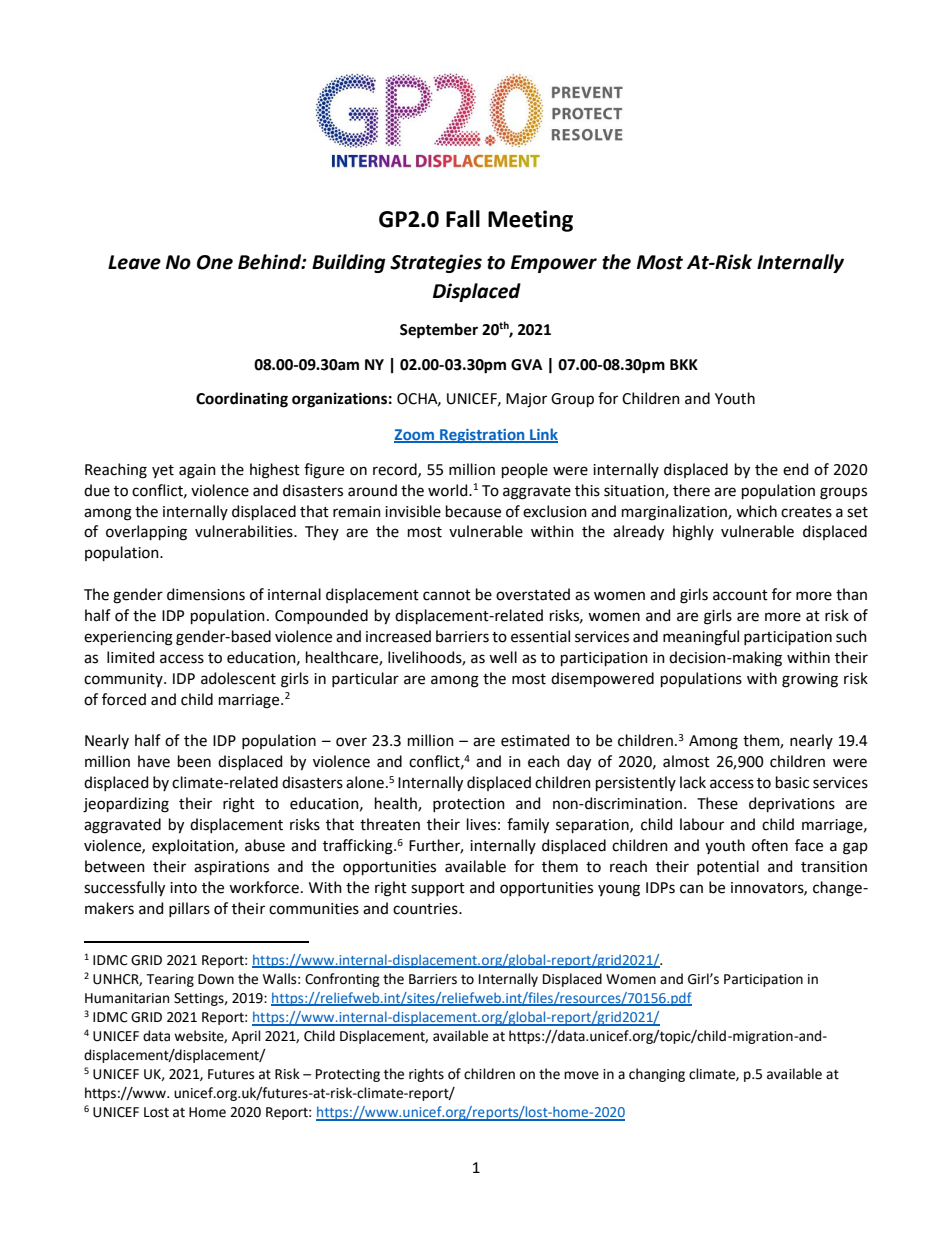  What do you see at coordinates (197, 471) in the screenshot?
I see `again` at bounding box center [197, 471].
